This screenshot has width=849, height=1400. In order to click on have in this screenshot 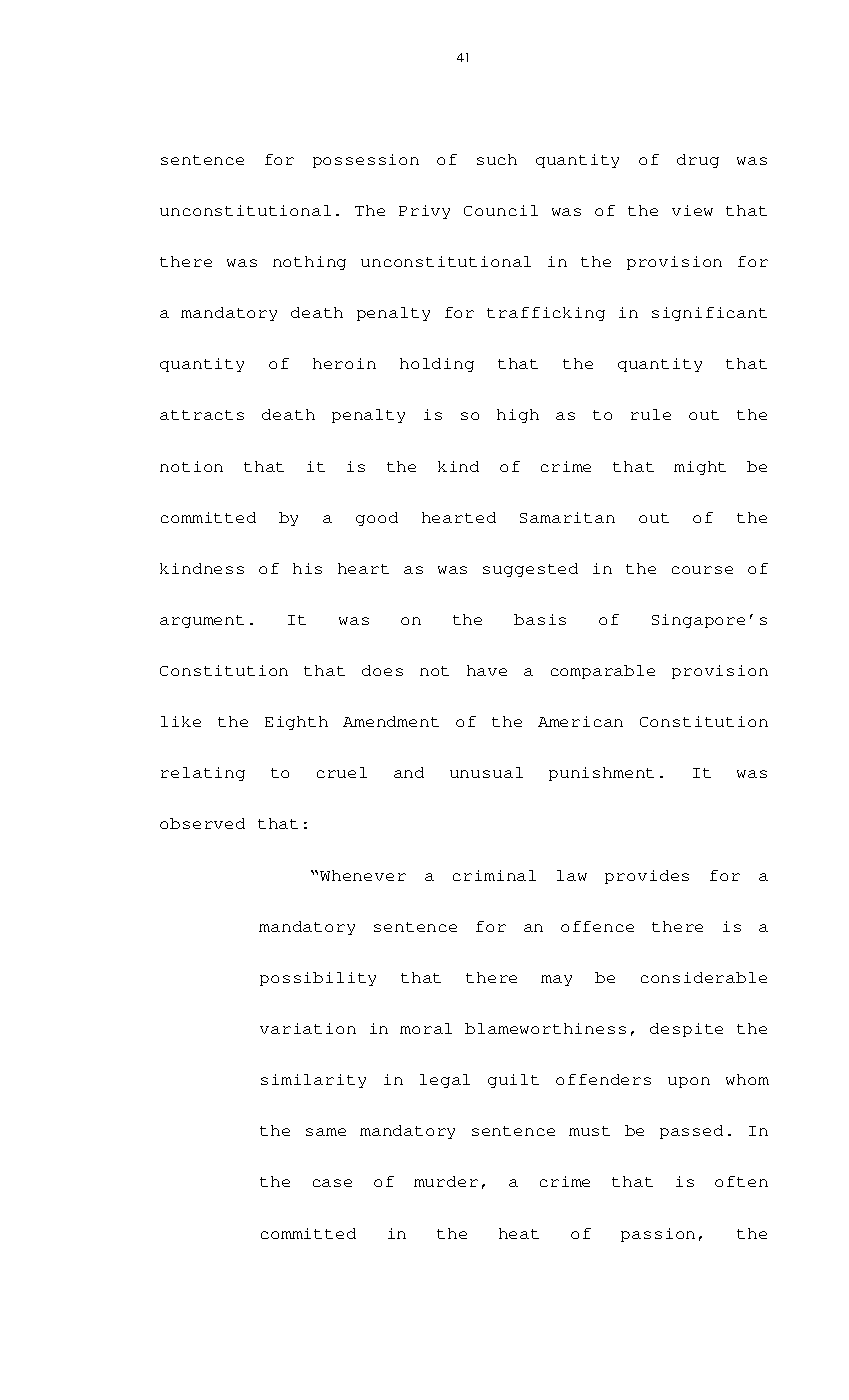, I will do `click(487, 670)`.
